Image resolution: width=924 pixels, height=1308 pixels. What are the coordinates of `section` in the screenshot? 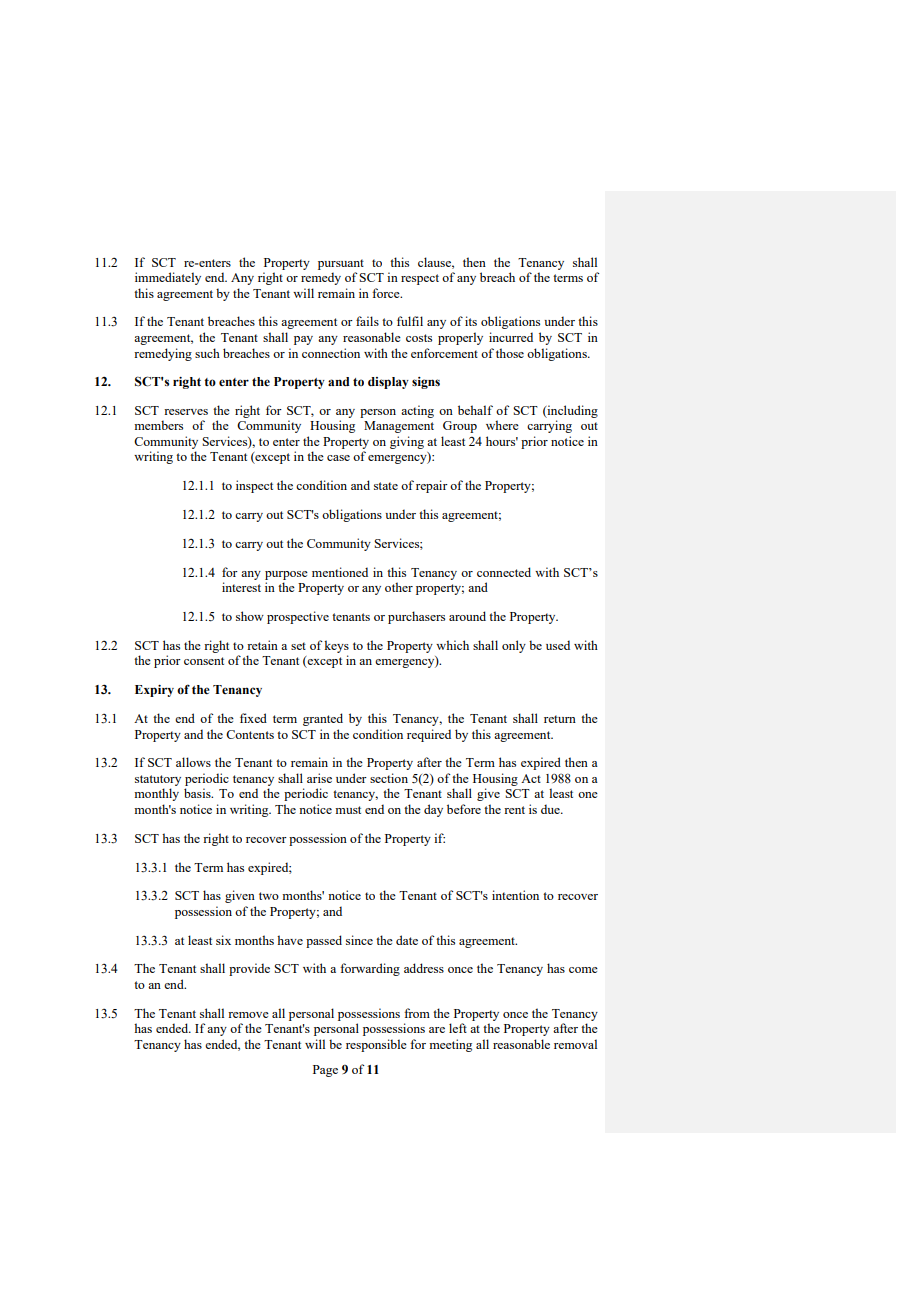 It's located at (389, 778).
